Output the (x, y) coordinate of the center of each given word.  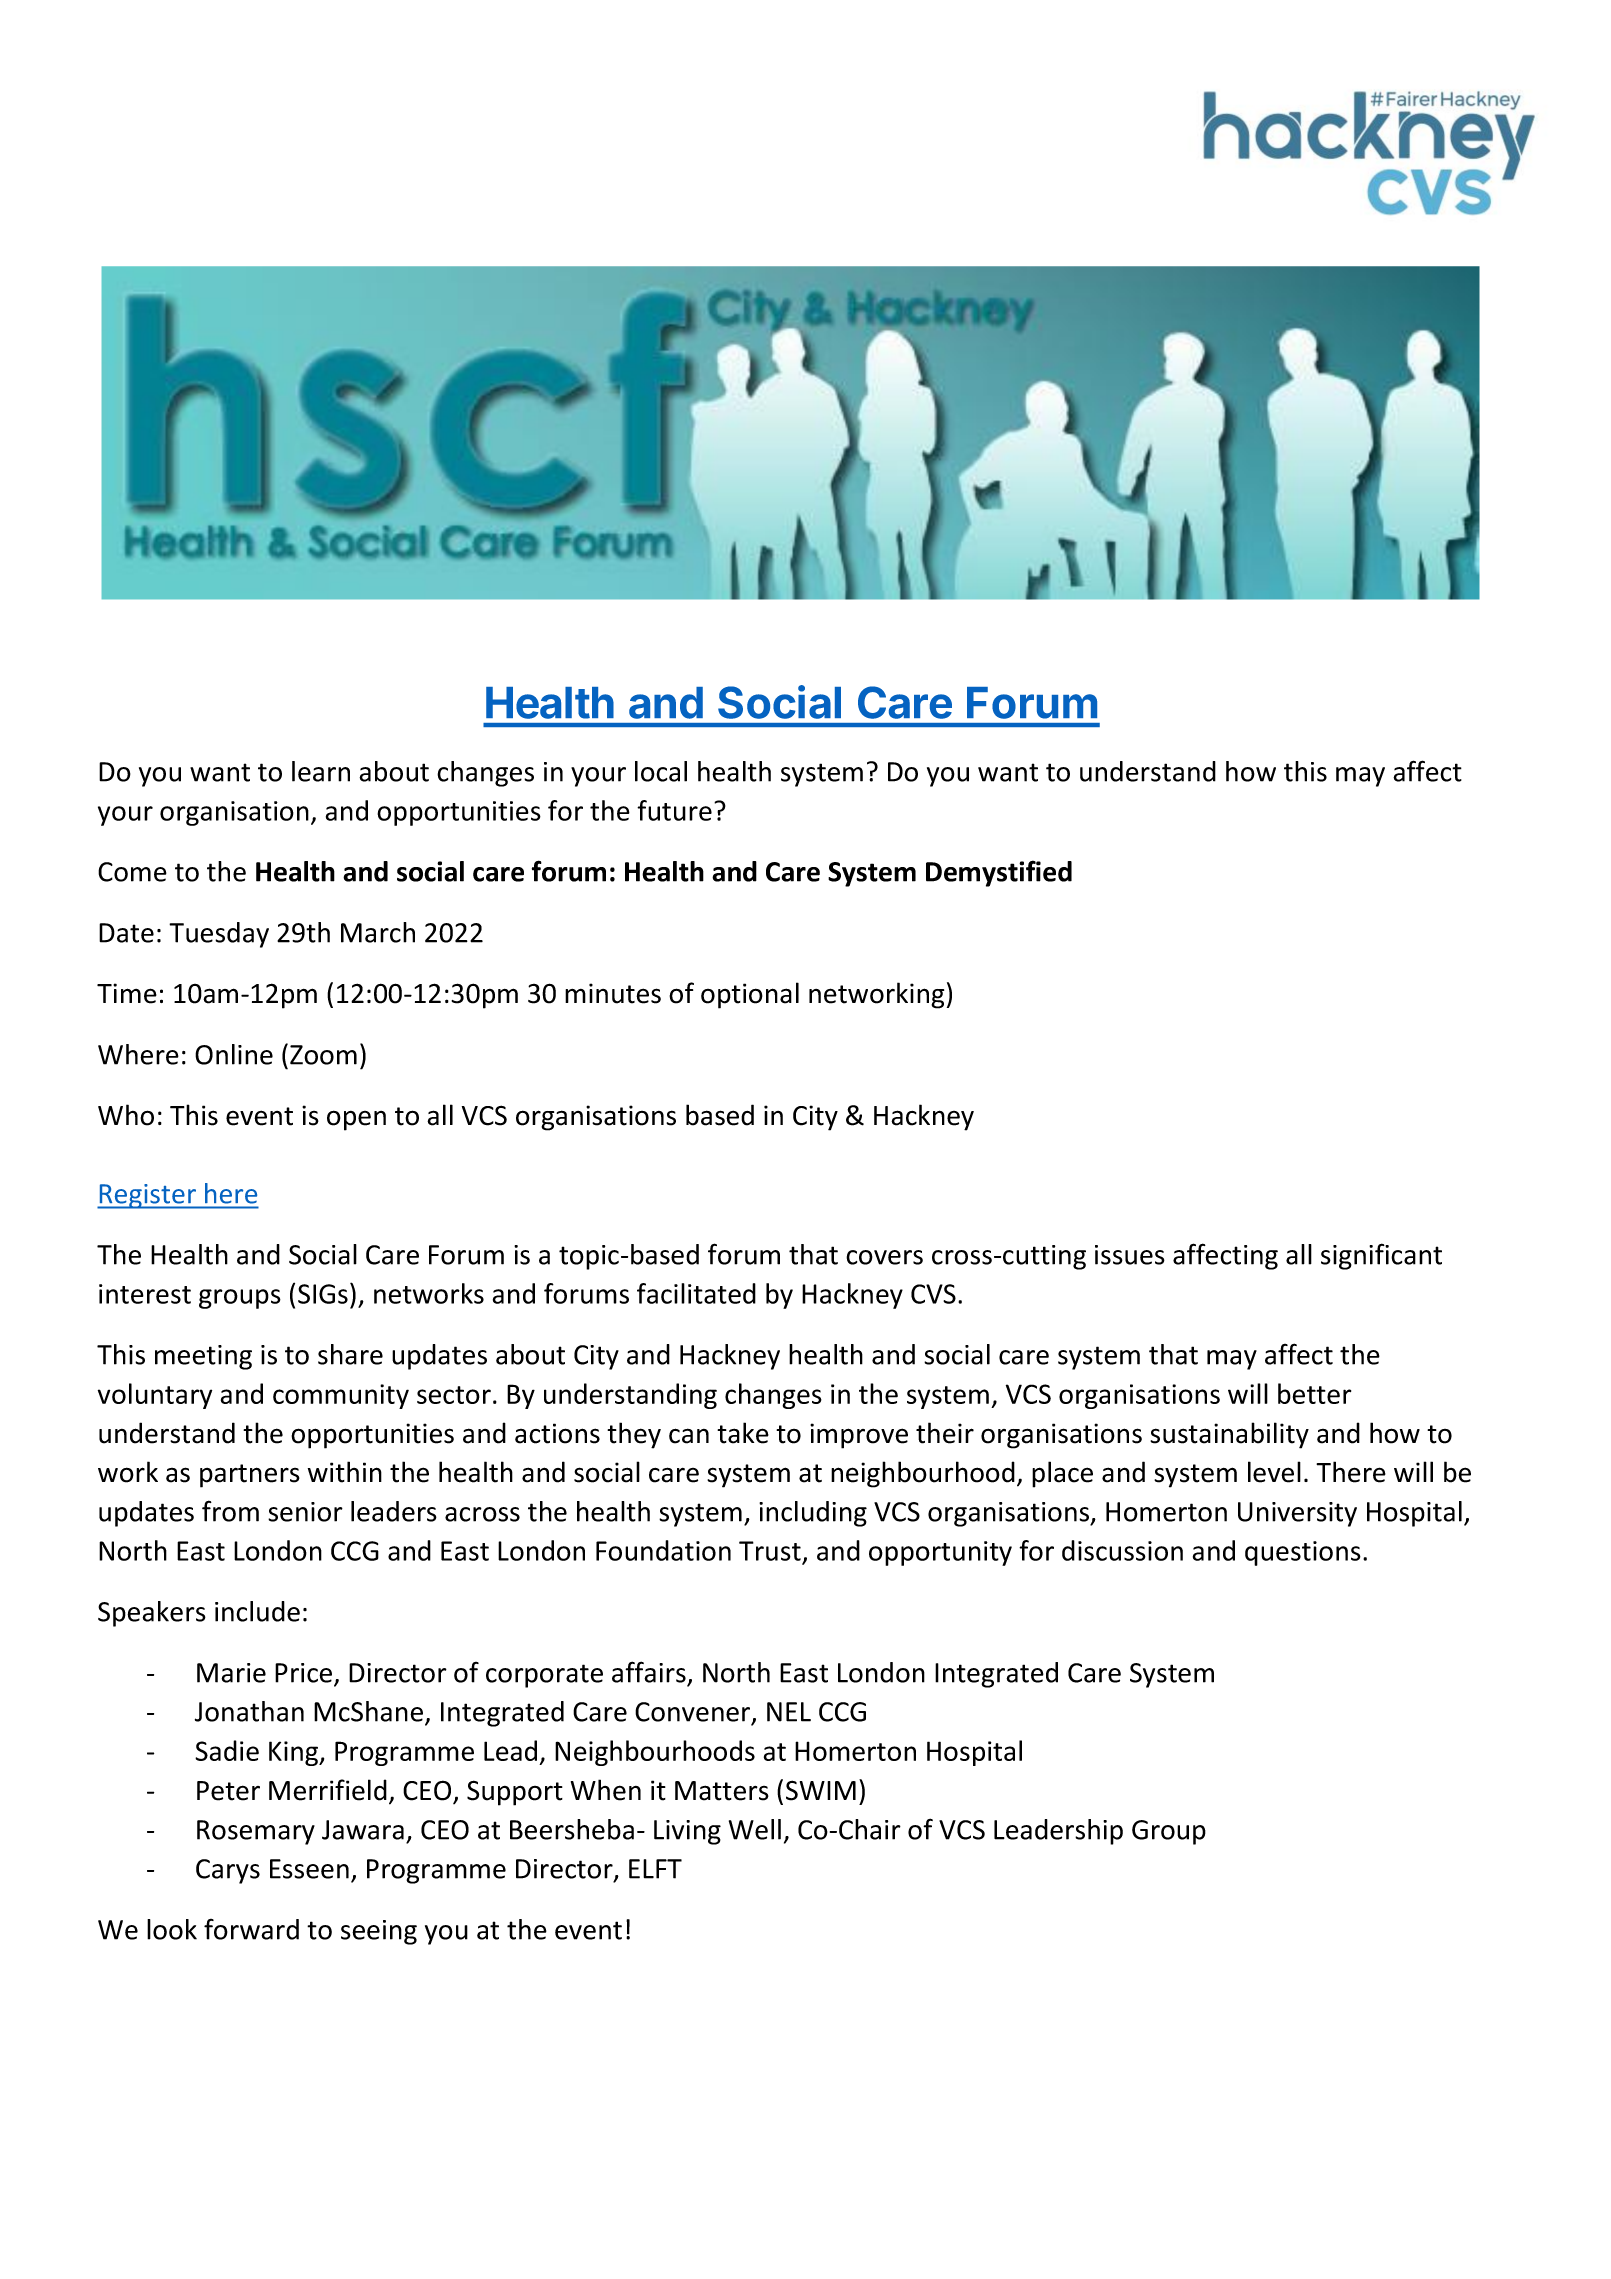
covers (884, 1257)
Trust (770, 1551)
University (1297, 1514)
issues (1130, 1255)
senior (305, 1512)
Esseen (309, 1869)
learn (321, 771)
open (356, 1120)
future (674, 810)
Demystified (999, 873)
